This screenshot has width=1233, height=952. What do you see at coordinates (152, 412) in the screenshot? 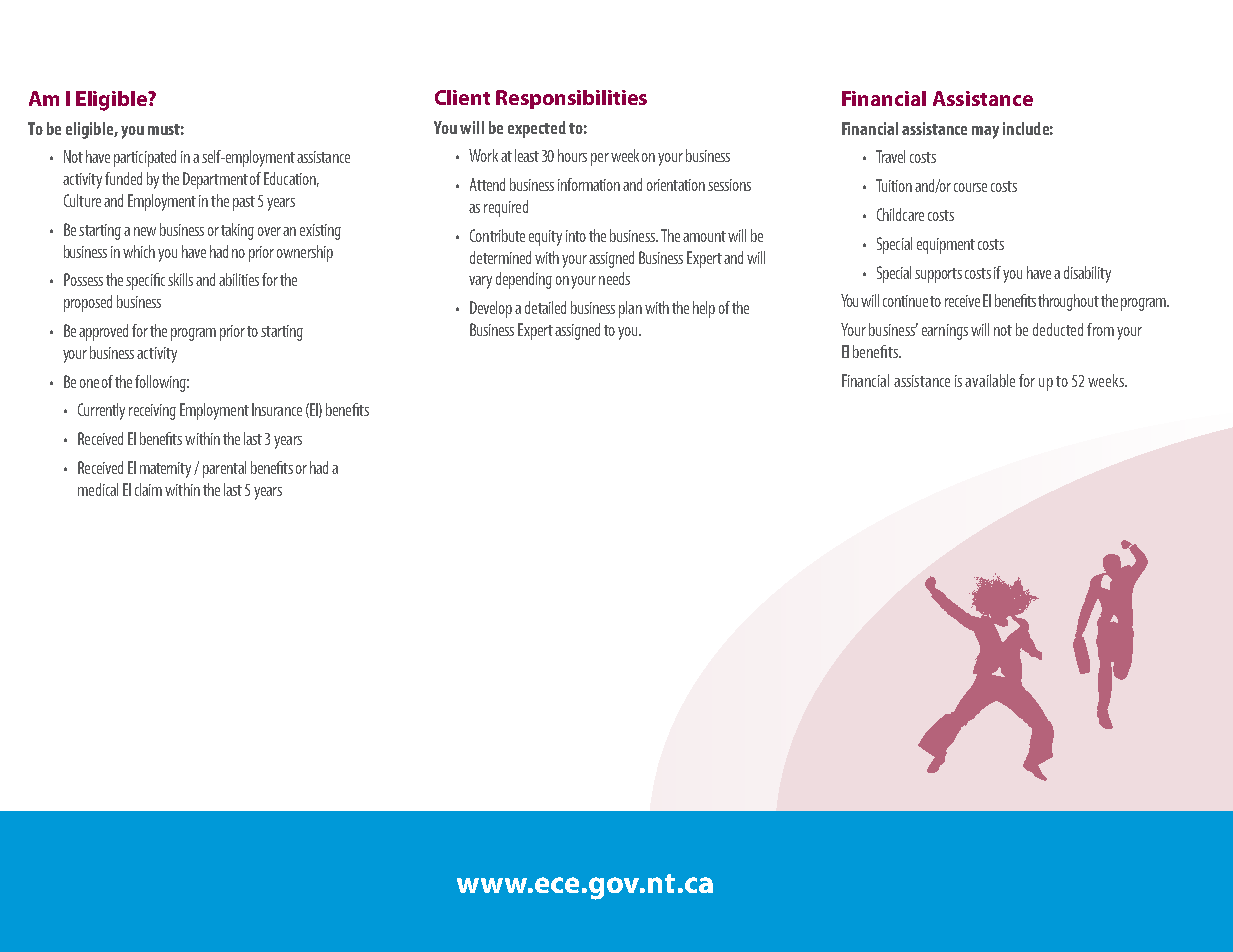
I see `receiving` at bounding box center [152, 412].
